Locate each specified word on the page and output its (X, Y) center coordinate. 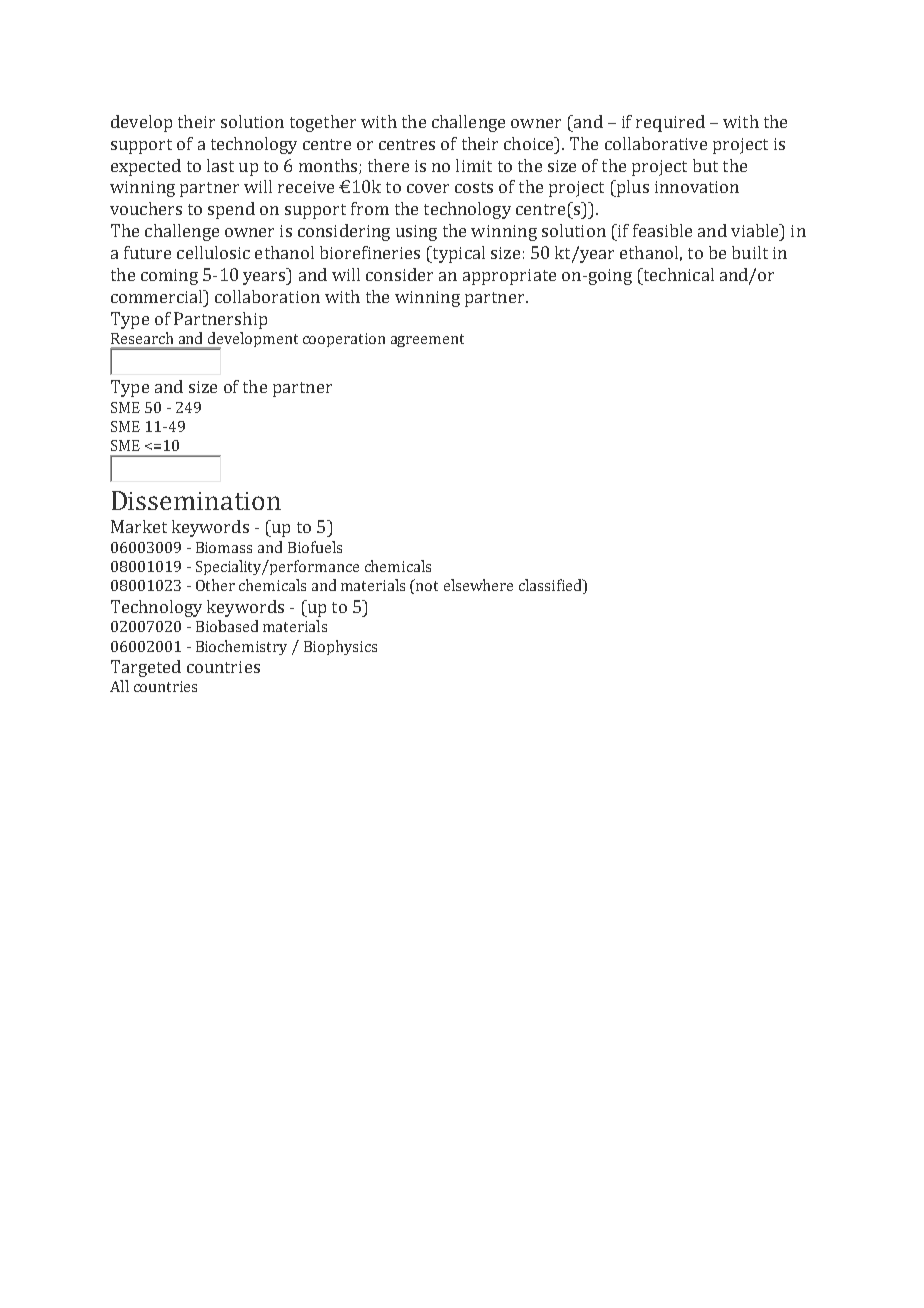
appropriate (509, 277)
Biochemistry (241, 647)
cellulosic (213, 252)
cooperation (344, 340)
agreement (427, 340)
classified (551, 586)
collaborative (656, 143)
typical (457, 254)
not (426, 585)
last (220, 165)
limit (474, 165)
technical (677, 274)
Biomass (224, 547)
